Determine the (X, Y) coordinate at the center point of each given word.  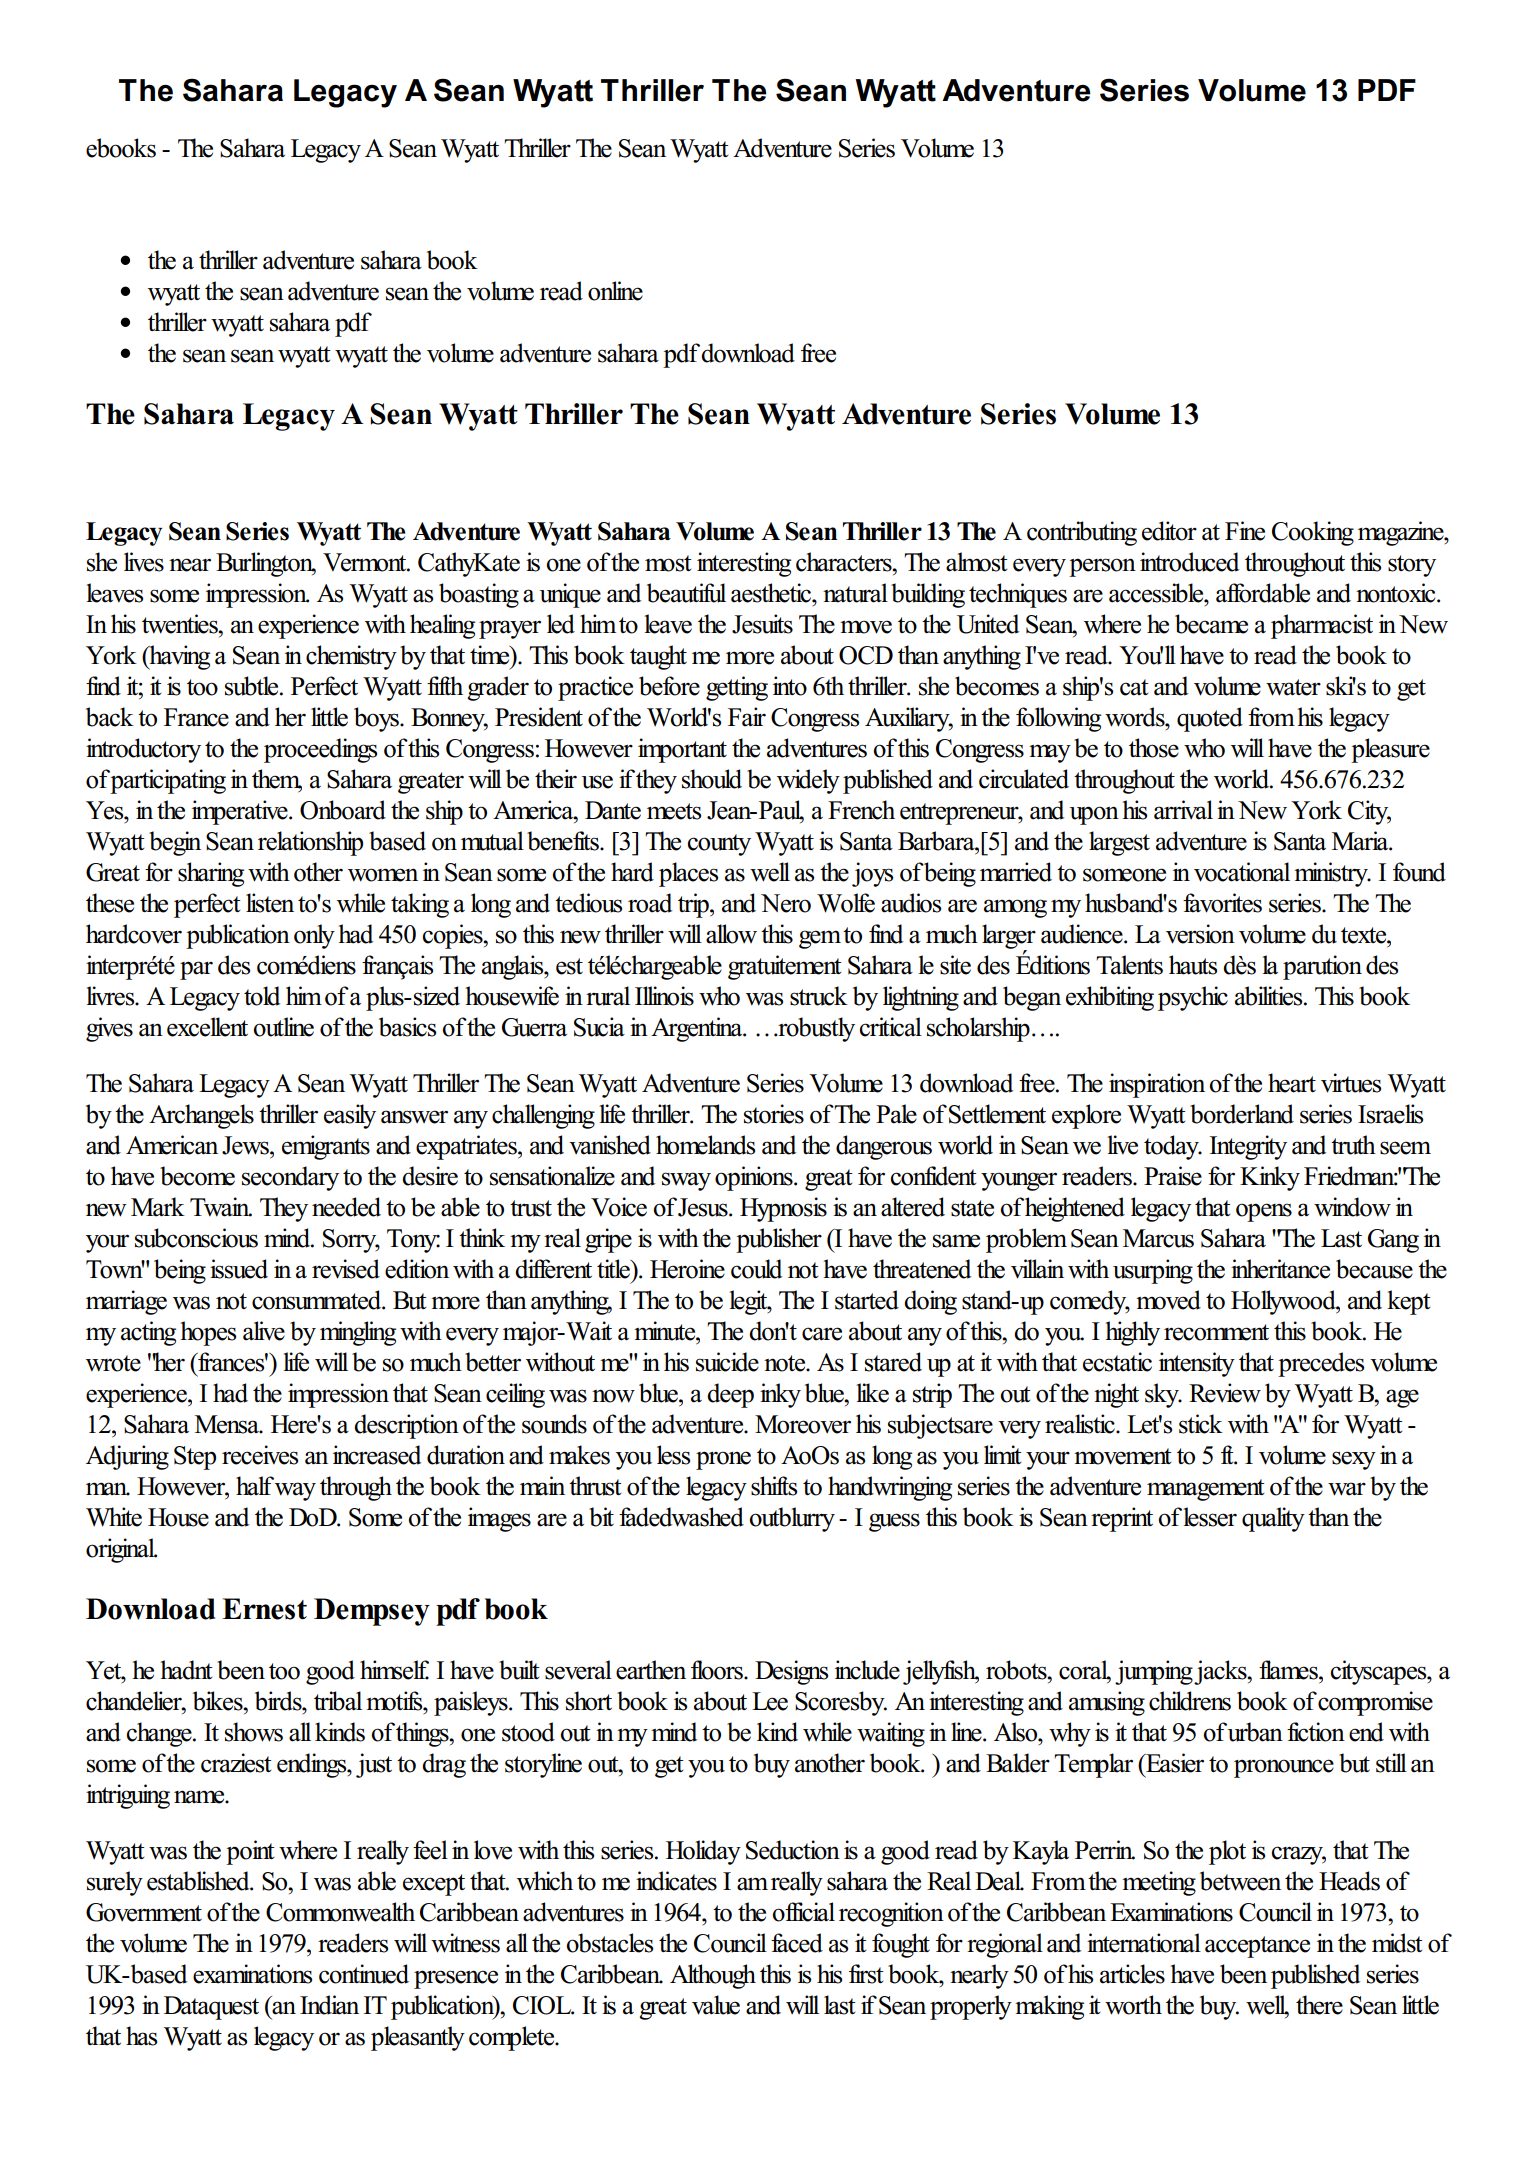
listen (270, 903)
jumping (1154, 1672)
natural (855, 593)
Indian (329, 2005)
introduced (1189, 562)
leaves (114, 593)
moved (1168, 1300)
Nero (786, 903)
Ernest (264, 1609)
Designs (791, 1672)
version (1200, 934)
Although (713, 1976)
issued (239, 1269)
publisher (779, 1240)
